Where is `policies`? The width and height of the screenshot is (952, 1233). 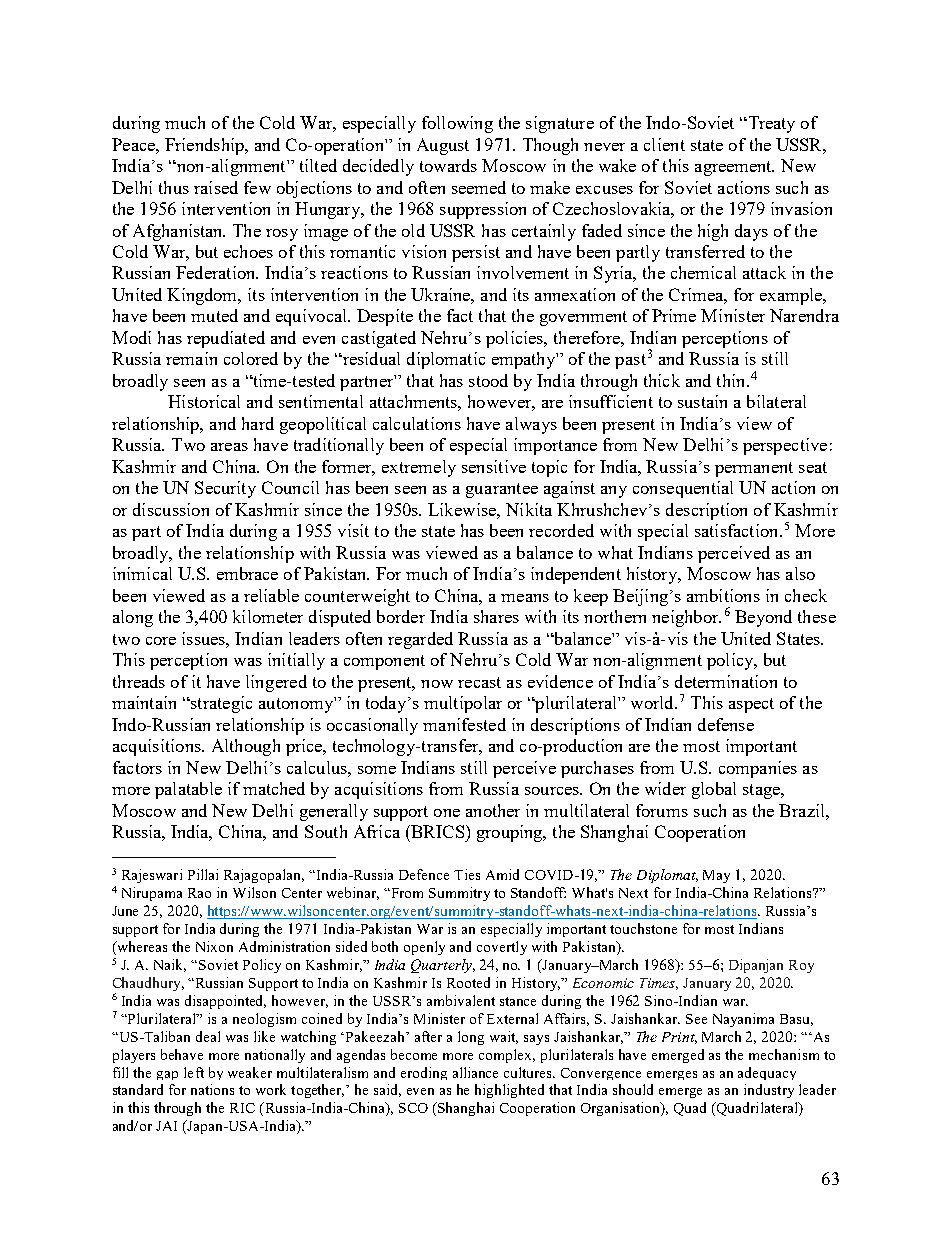 policies is located at coordinates (516, 339).
